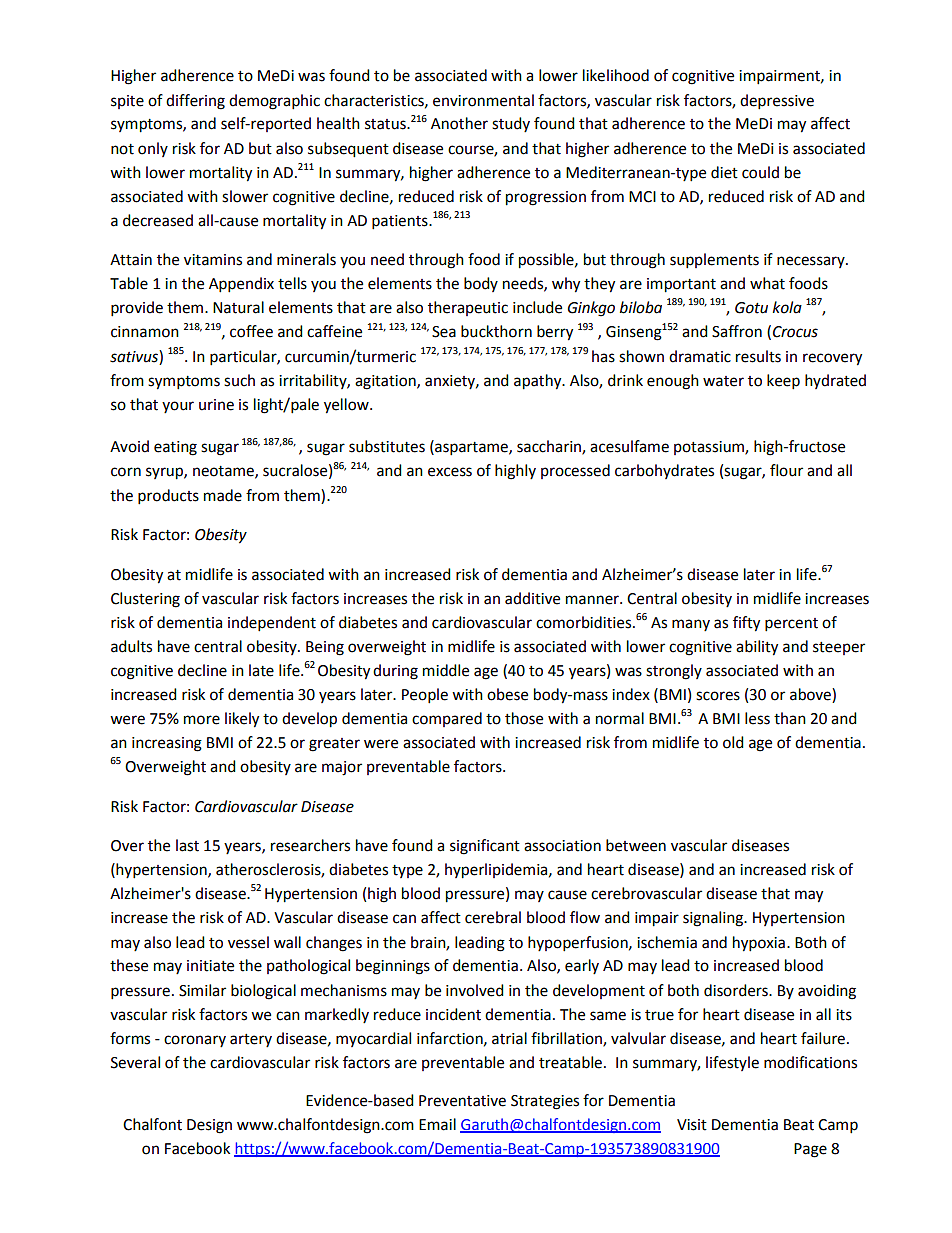 This screenshot has width=952, height=1233. What do you see at coordinates (532, 598) in the screenshot?
I see `additive` at bounding box center [532, 598].
